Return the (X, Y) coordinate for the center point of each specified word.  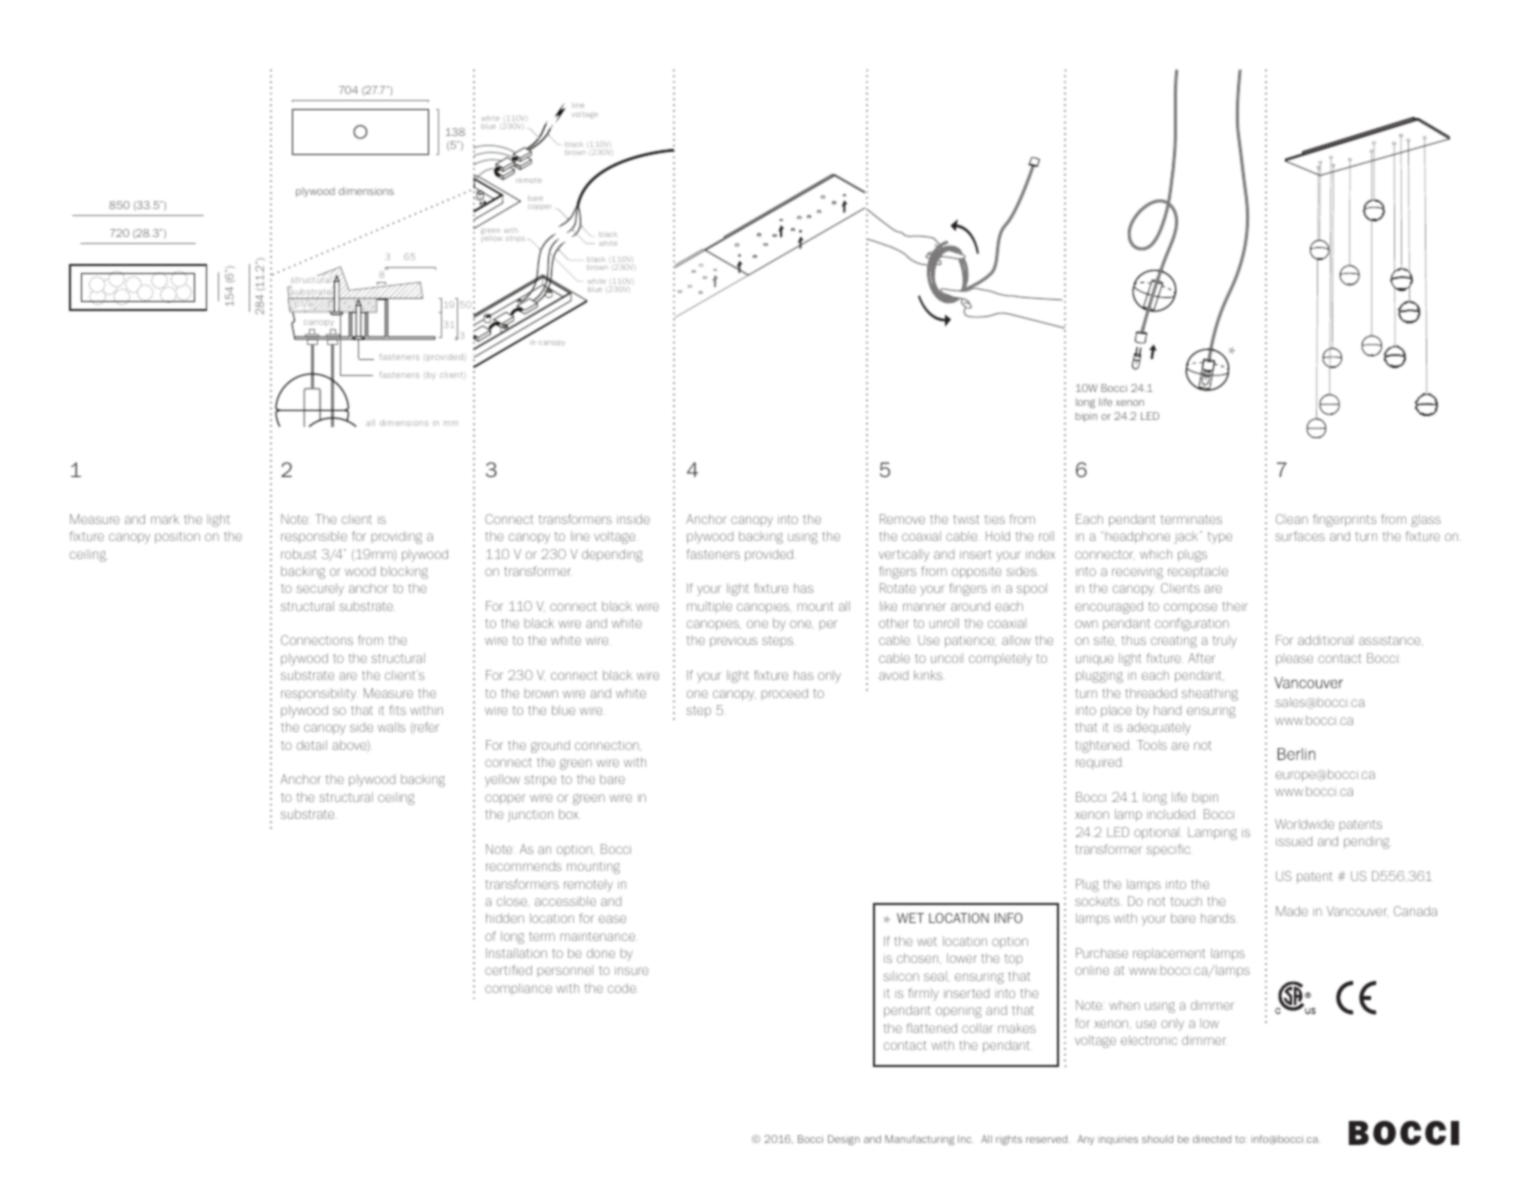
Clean (1292, 519)
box (568, 814)
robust (299, 554)
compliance (518, 989)
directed (1212, 1139)
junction (530, 816)
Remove (902, 519)
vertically (904, 555)
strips (515, 239)
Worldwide (1304, 824)
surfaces (1300, 536)
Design (844, 1140)
